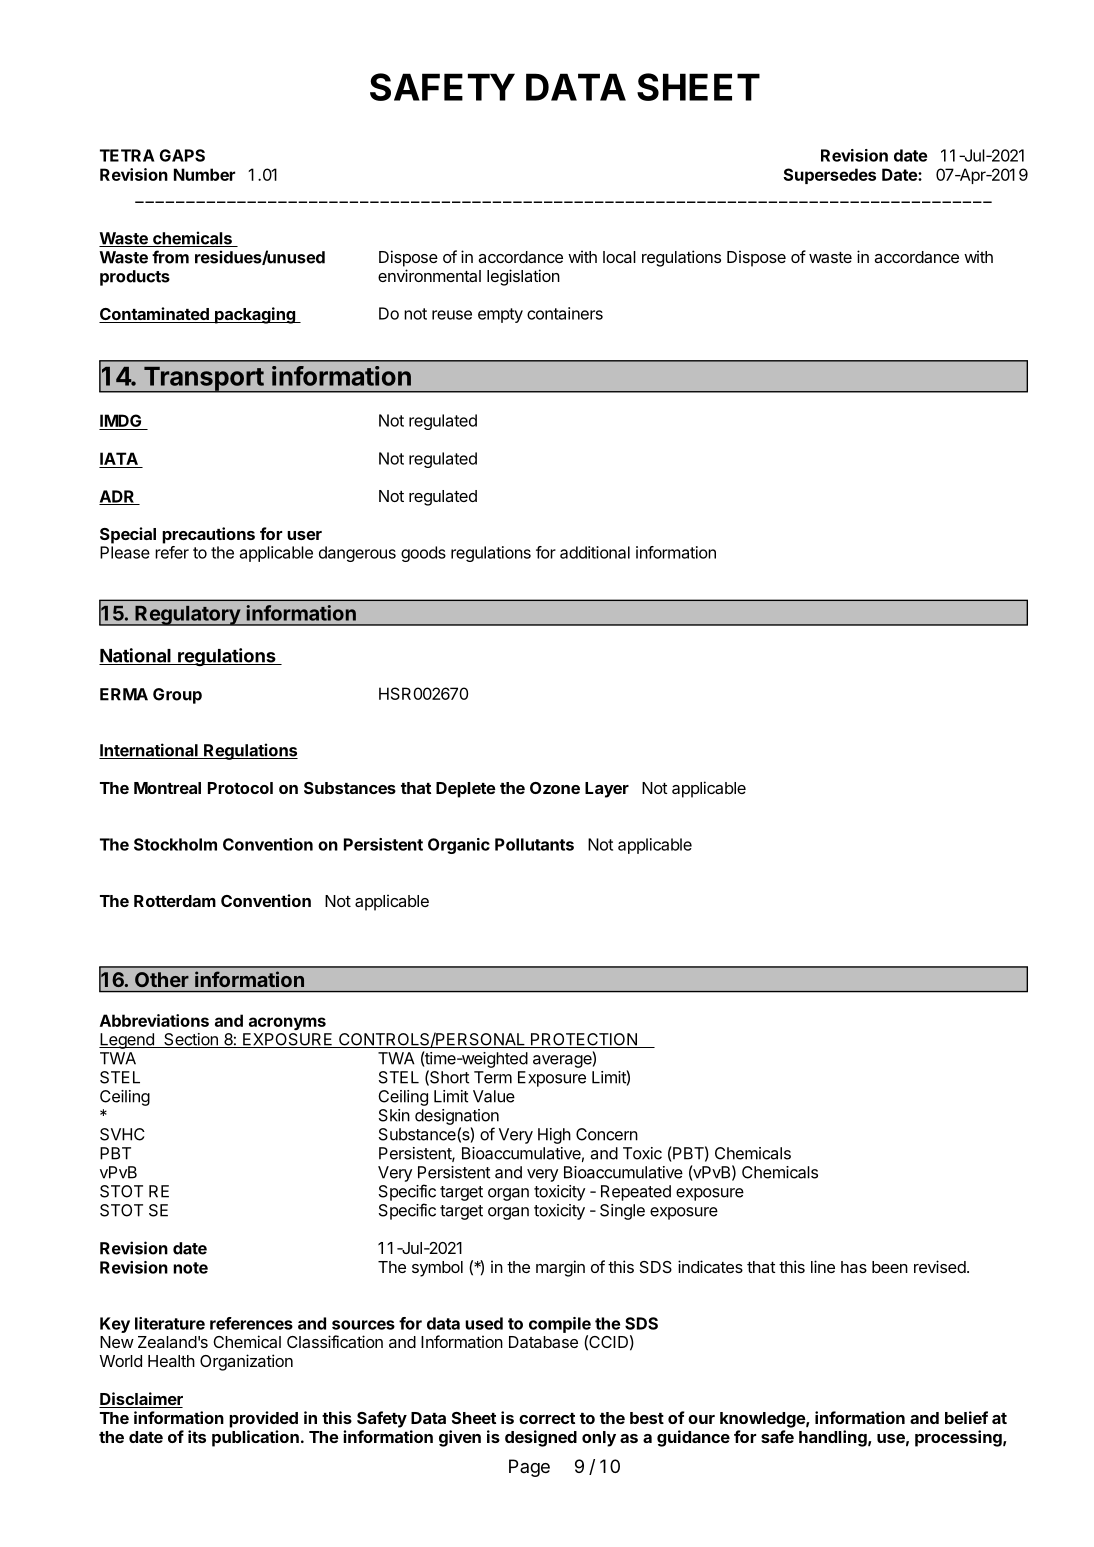  What do you see at coordinates (203, 379) in the screenshot?
I see `Transport` at bounding box center [203, 379].
